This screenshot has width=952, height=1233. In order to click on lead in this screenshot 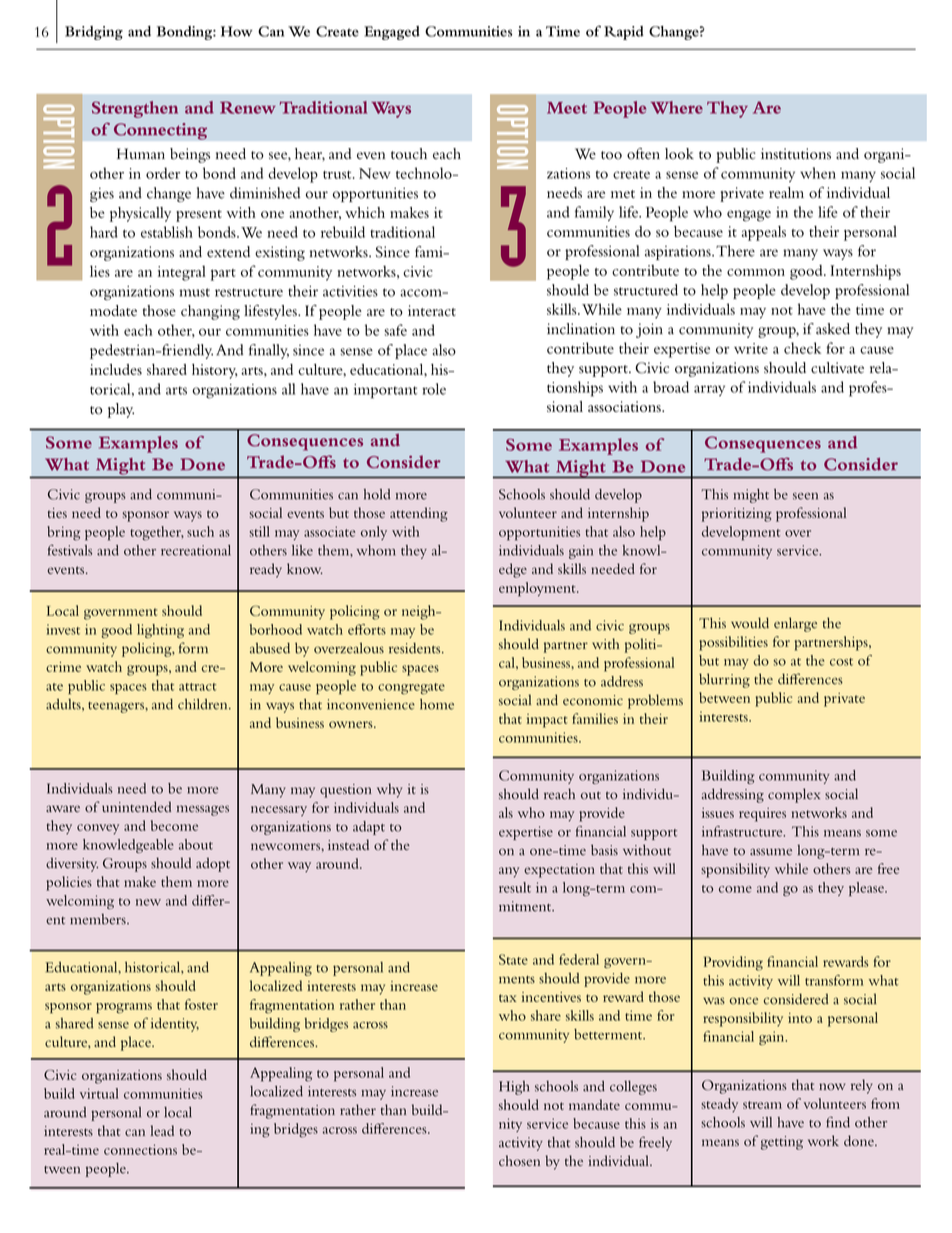, I will do `click(162, 1130)`.
